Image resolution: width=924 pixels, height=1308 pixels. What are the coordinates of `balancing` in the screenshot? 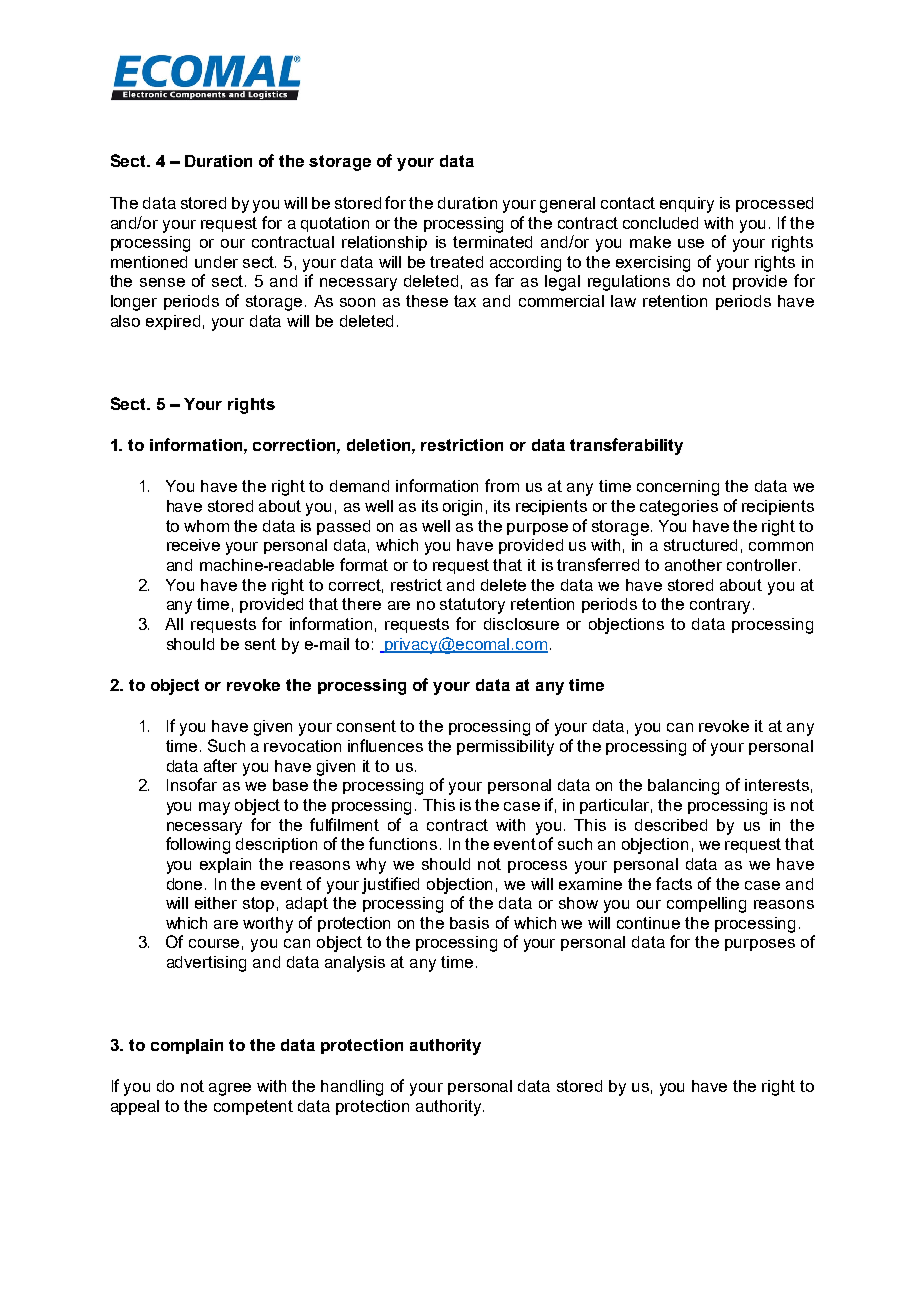 It's located at (683, 787).
